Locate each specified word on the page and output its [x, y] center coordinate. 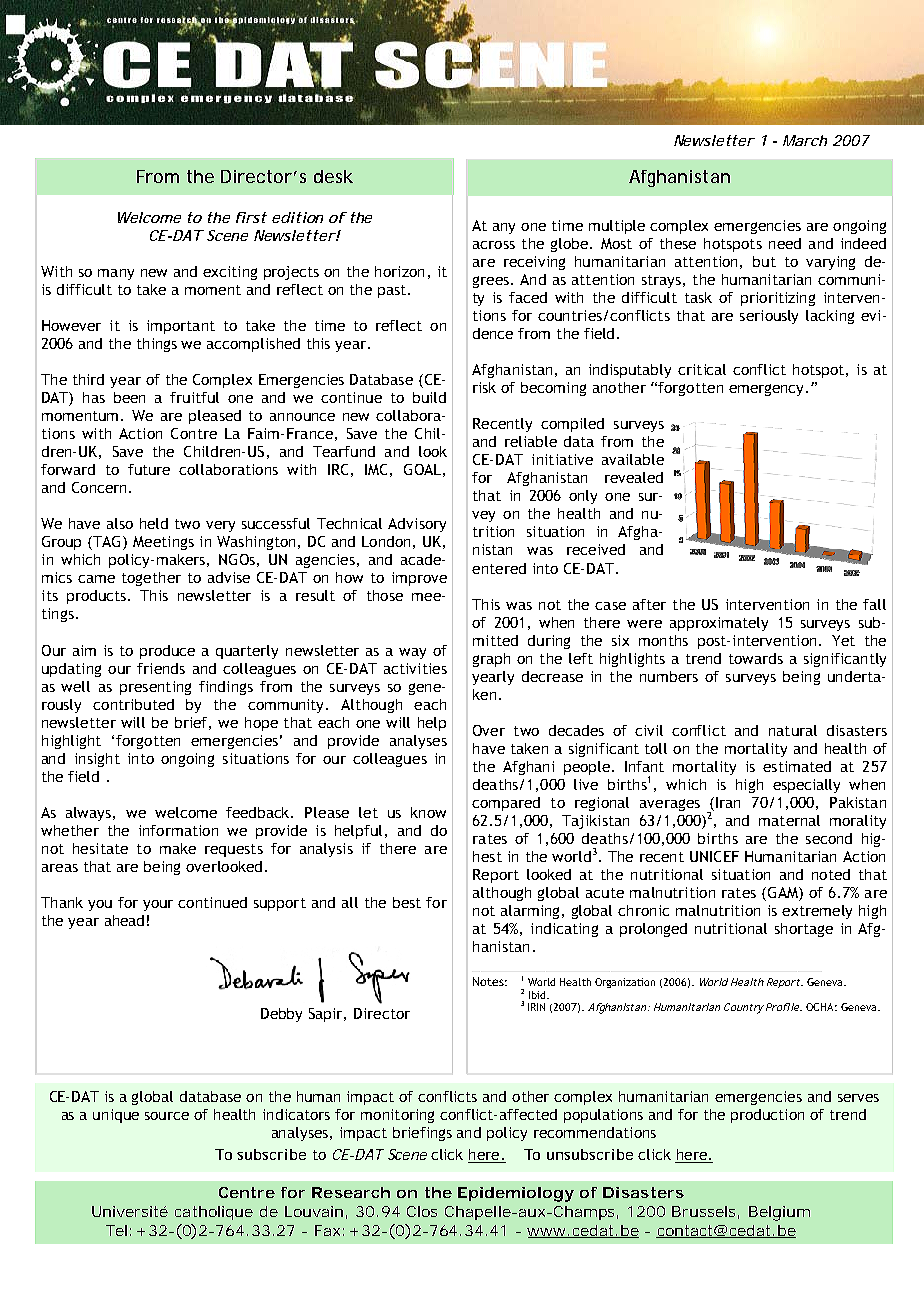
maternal [789, 820]
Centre [247, 1192]
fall [874, 604]
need [785, 243]
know [428, 812]
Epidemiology [516, 1194]
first [251, 217]
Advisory [417, 525]
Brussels [705, 1212]
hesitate [100, 848]
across [494, 245]
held [154, 523]
